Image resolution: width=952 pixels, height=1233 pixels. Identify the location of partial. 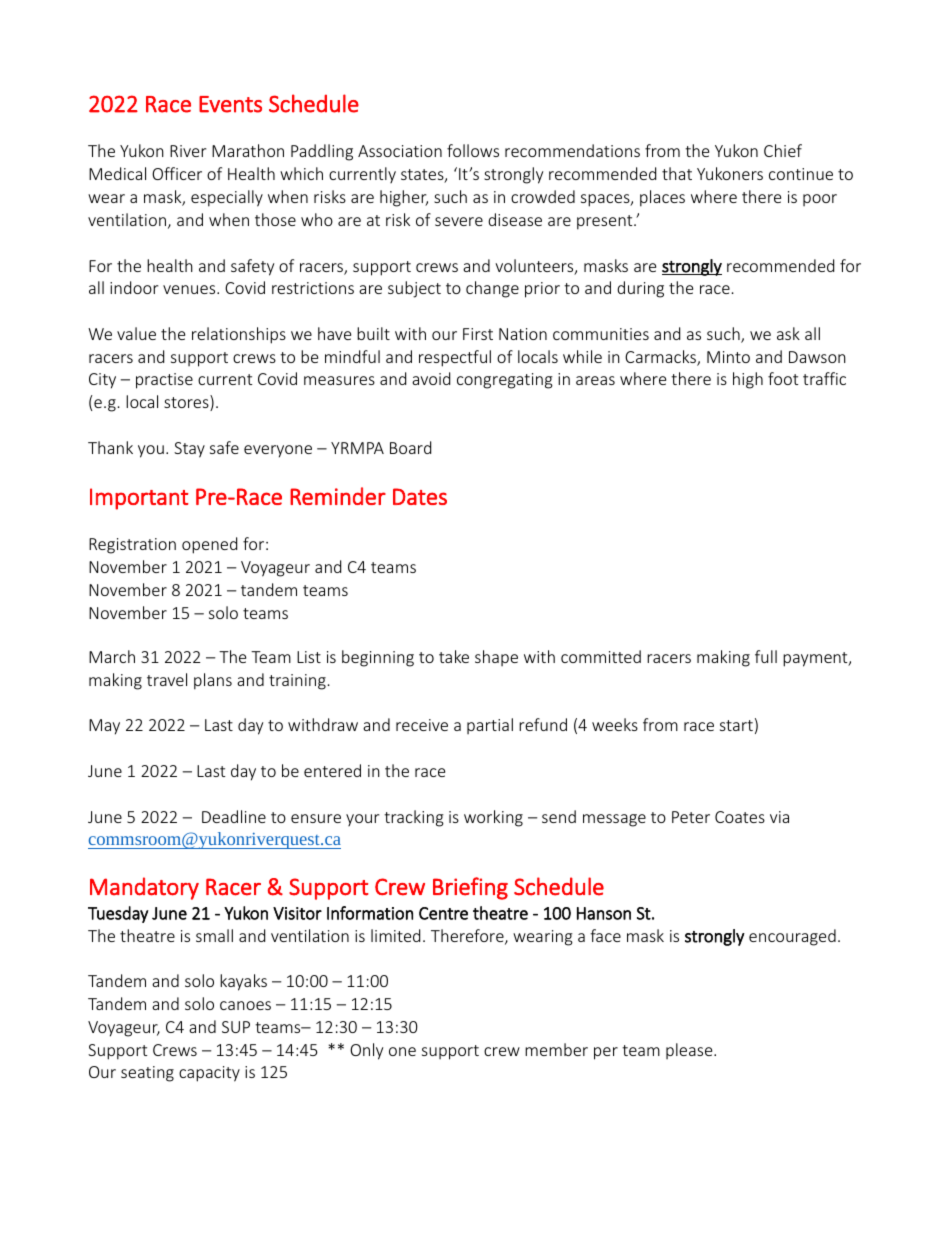
(490, 726).
